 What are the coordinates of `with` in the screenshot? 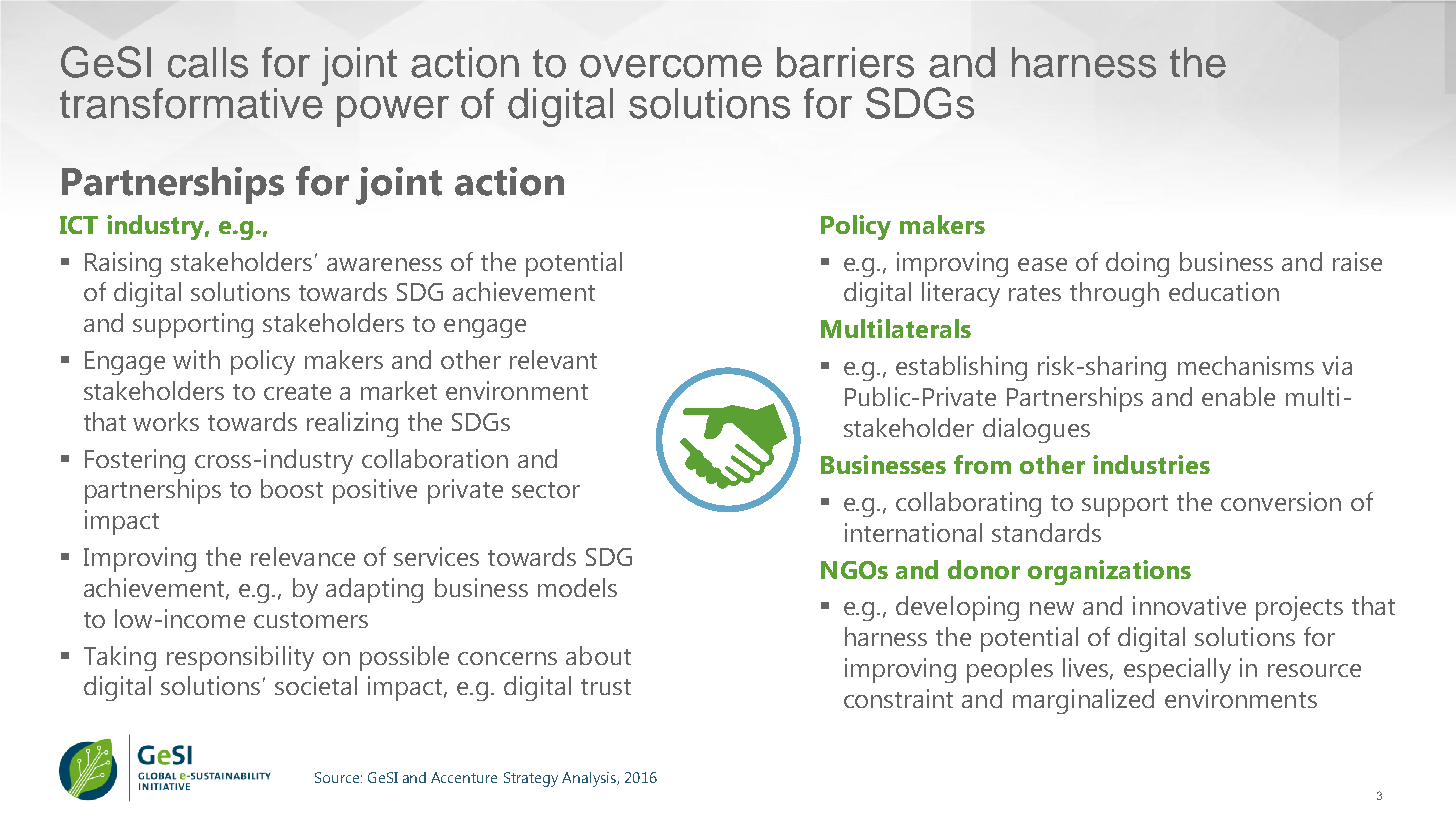 It's located at (196, 359).
